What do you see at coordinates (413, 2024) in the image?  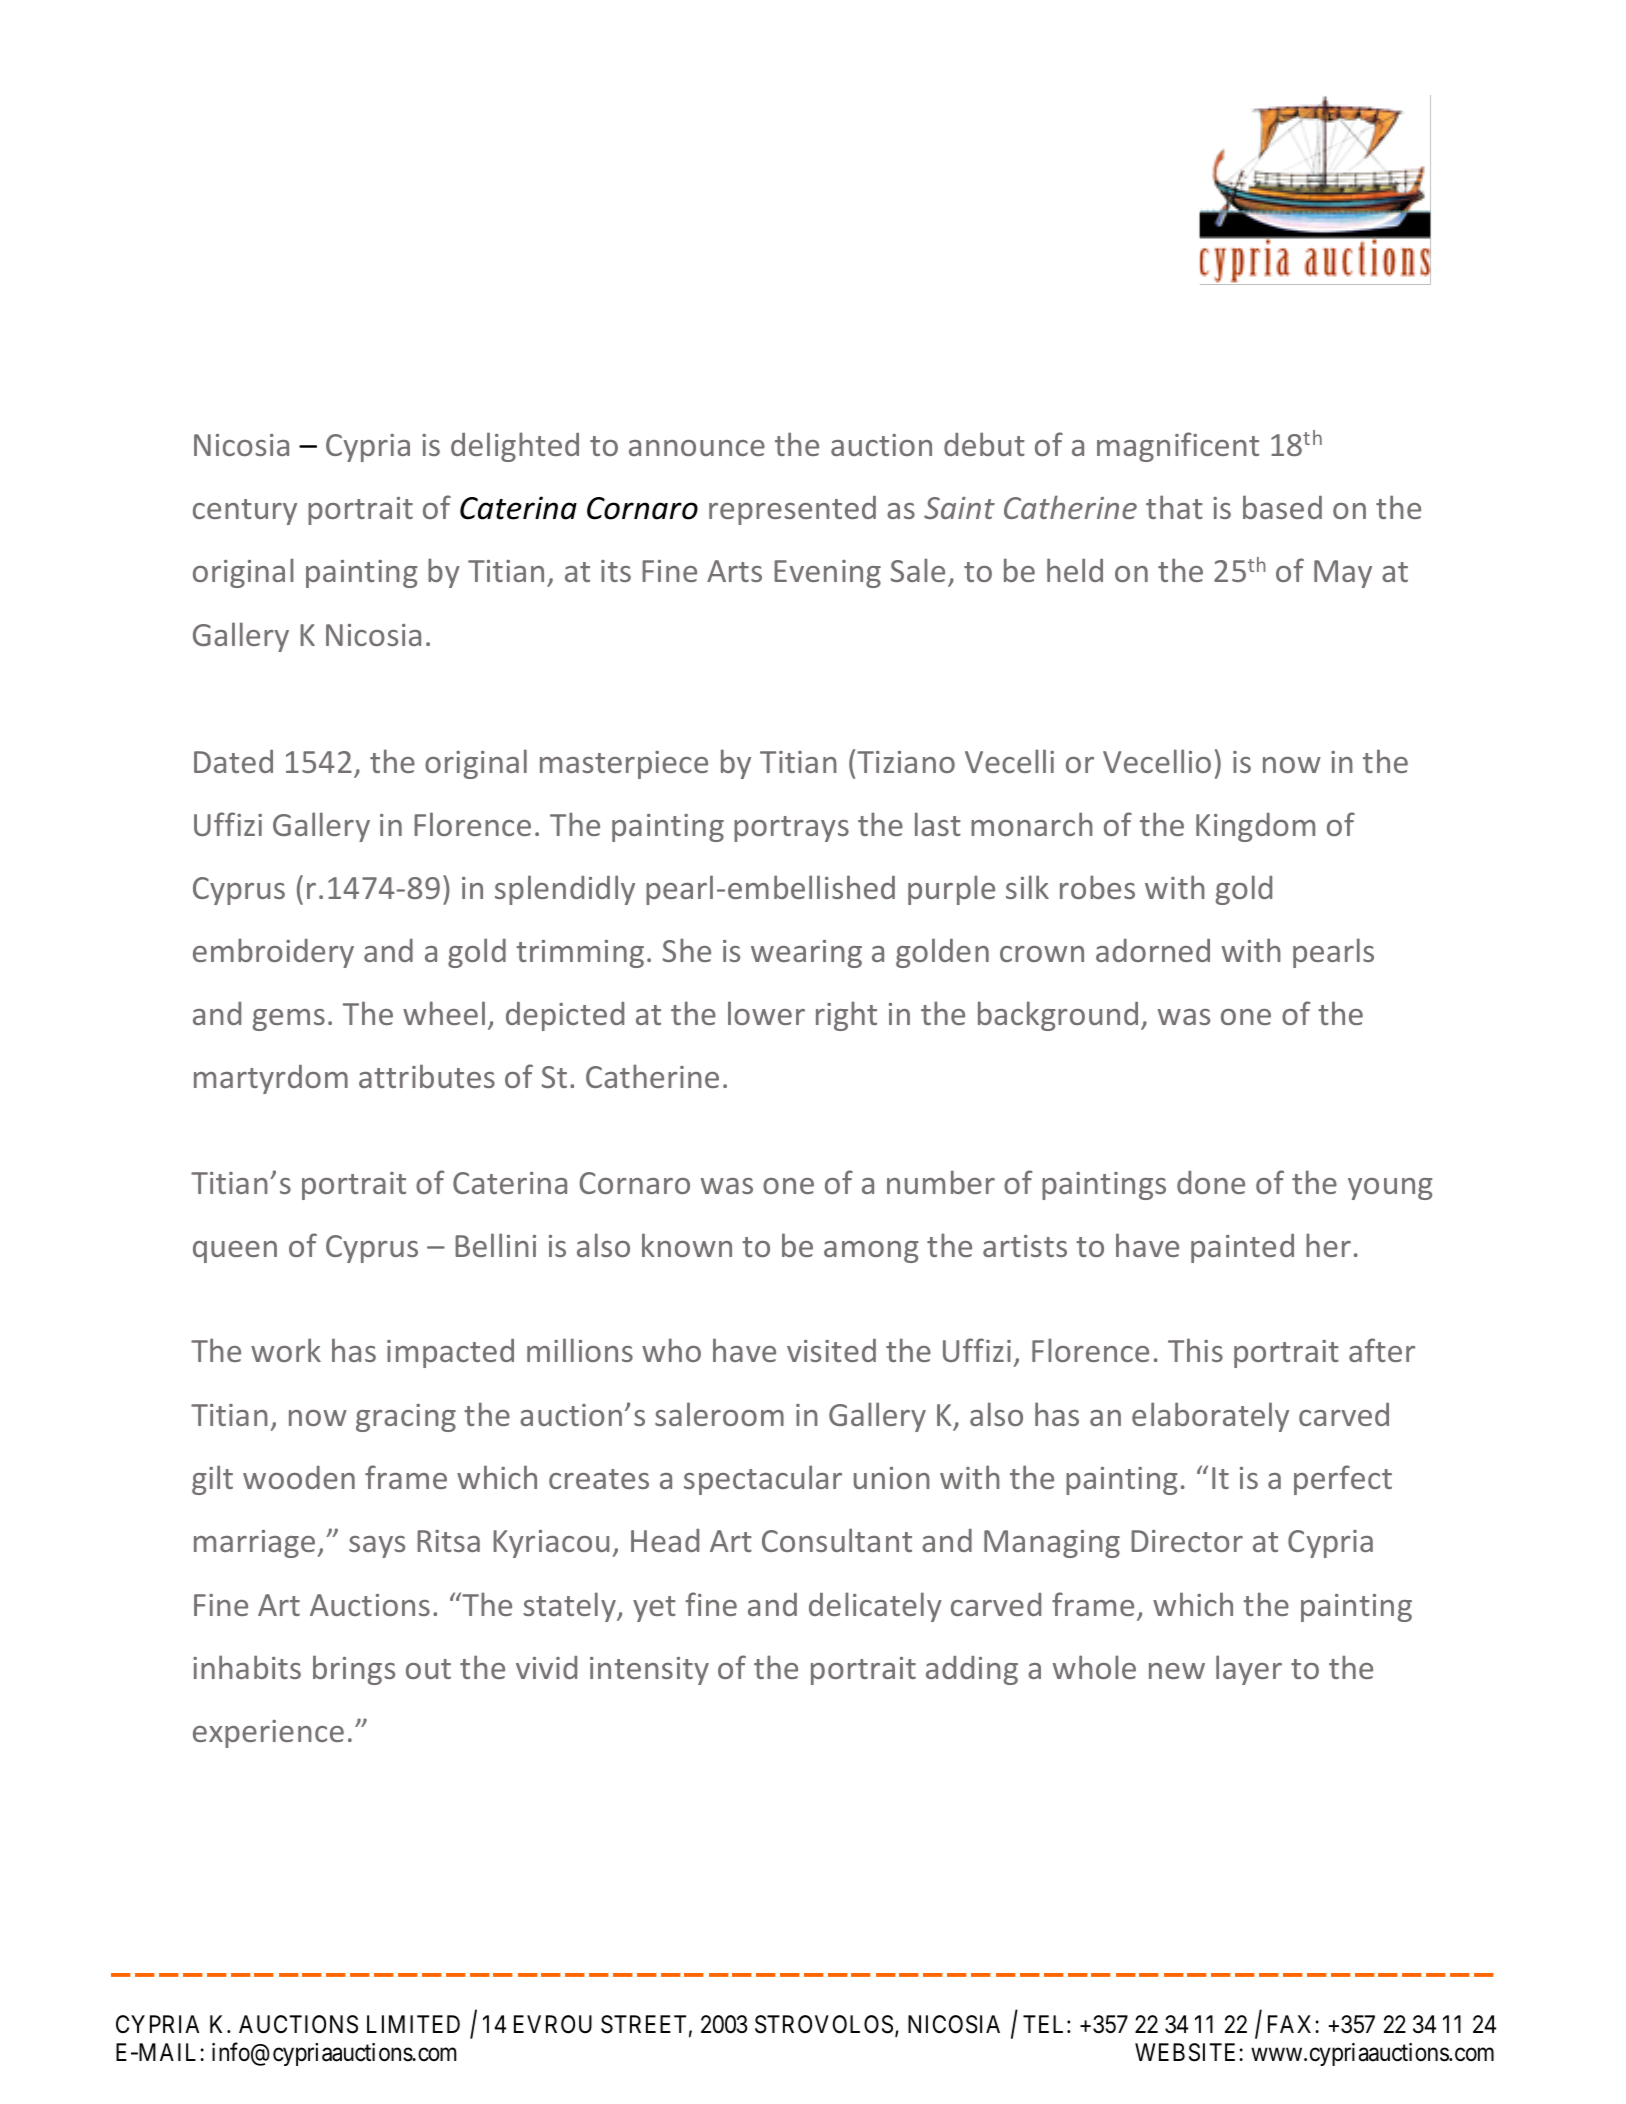 I see `LIMITED` at bounding box center [413, 2024].
